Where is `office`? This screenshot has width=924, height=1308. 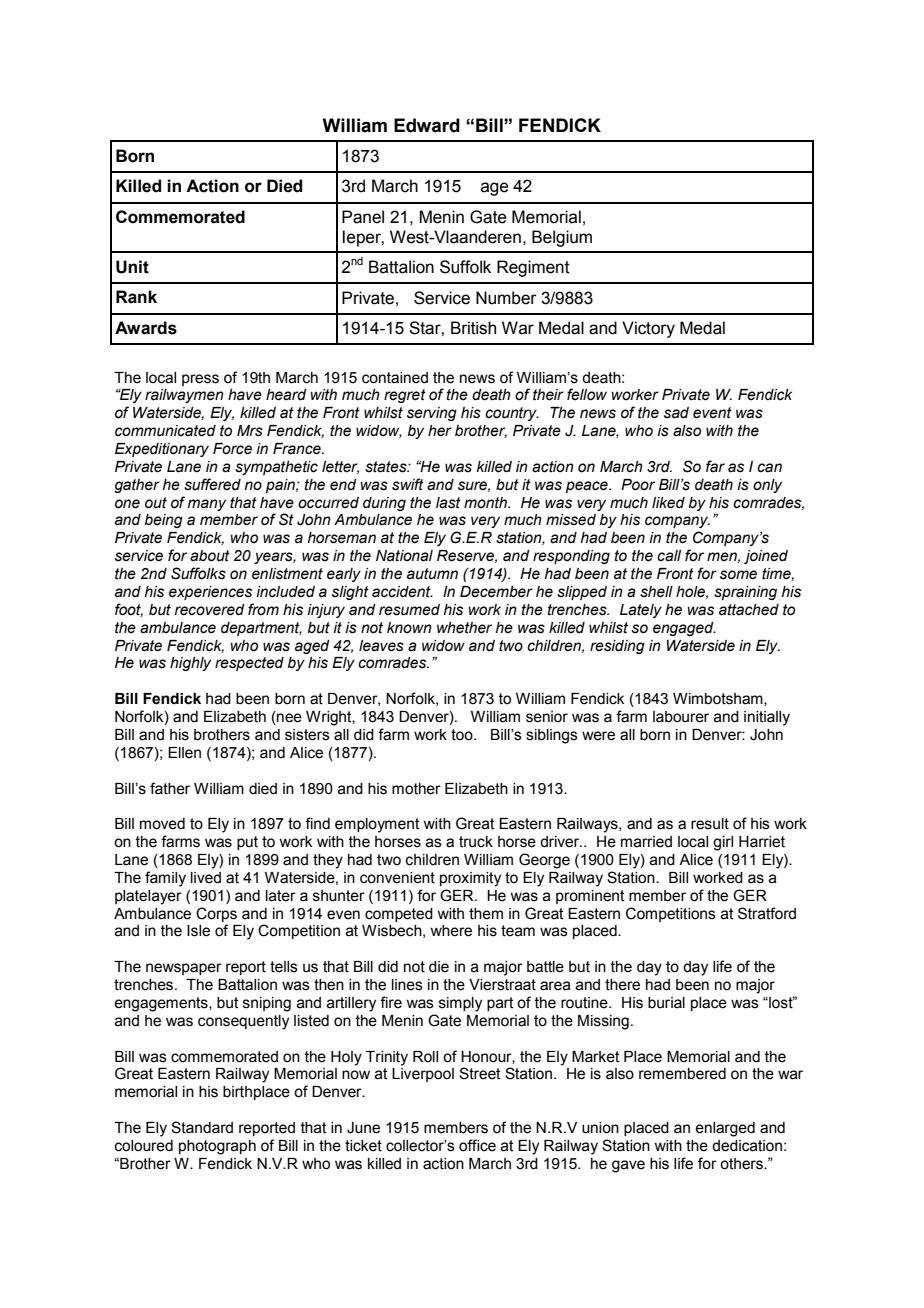
office is located at coordinates (477, 1145).
